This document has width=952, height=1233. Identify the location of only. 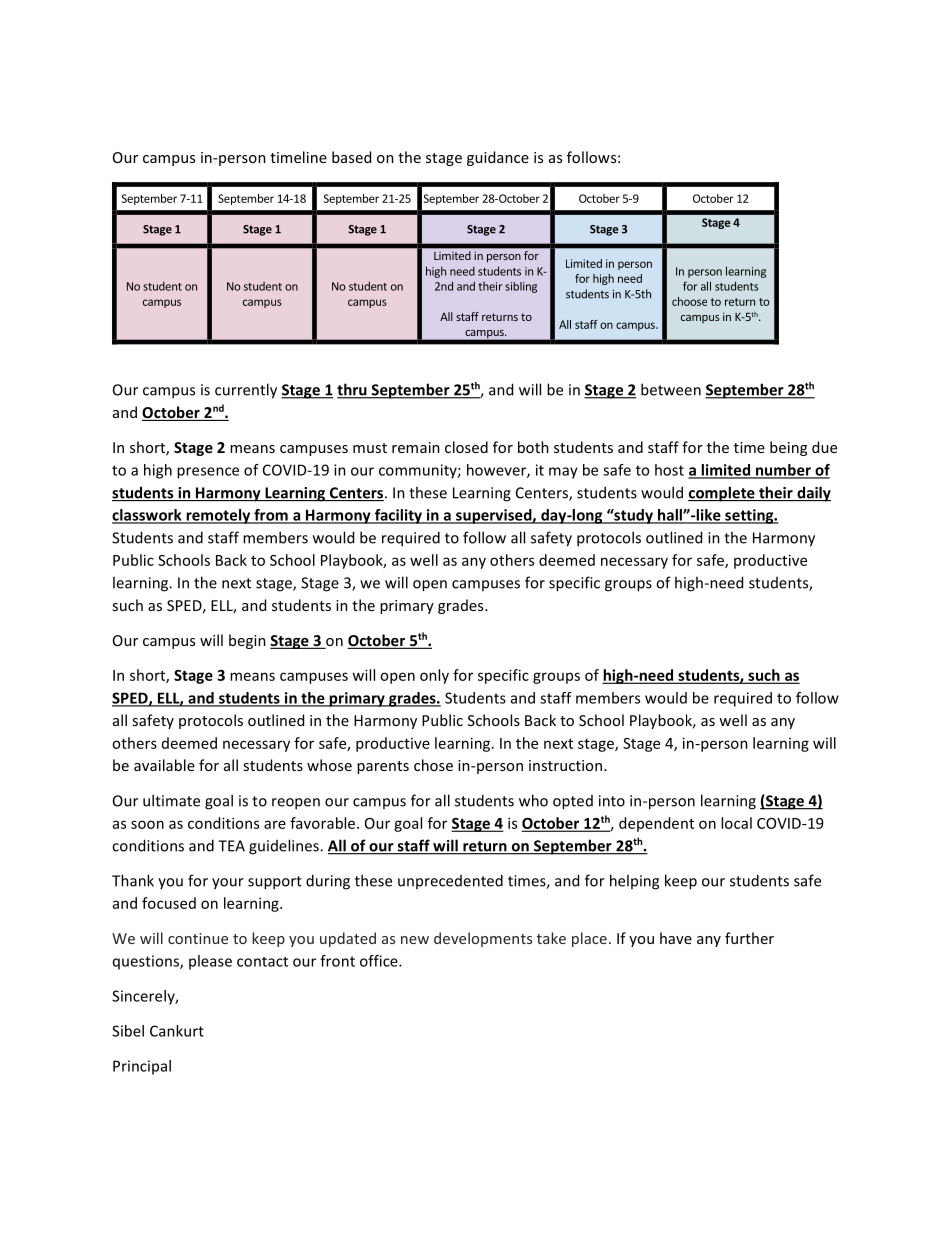
(434, 676).
